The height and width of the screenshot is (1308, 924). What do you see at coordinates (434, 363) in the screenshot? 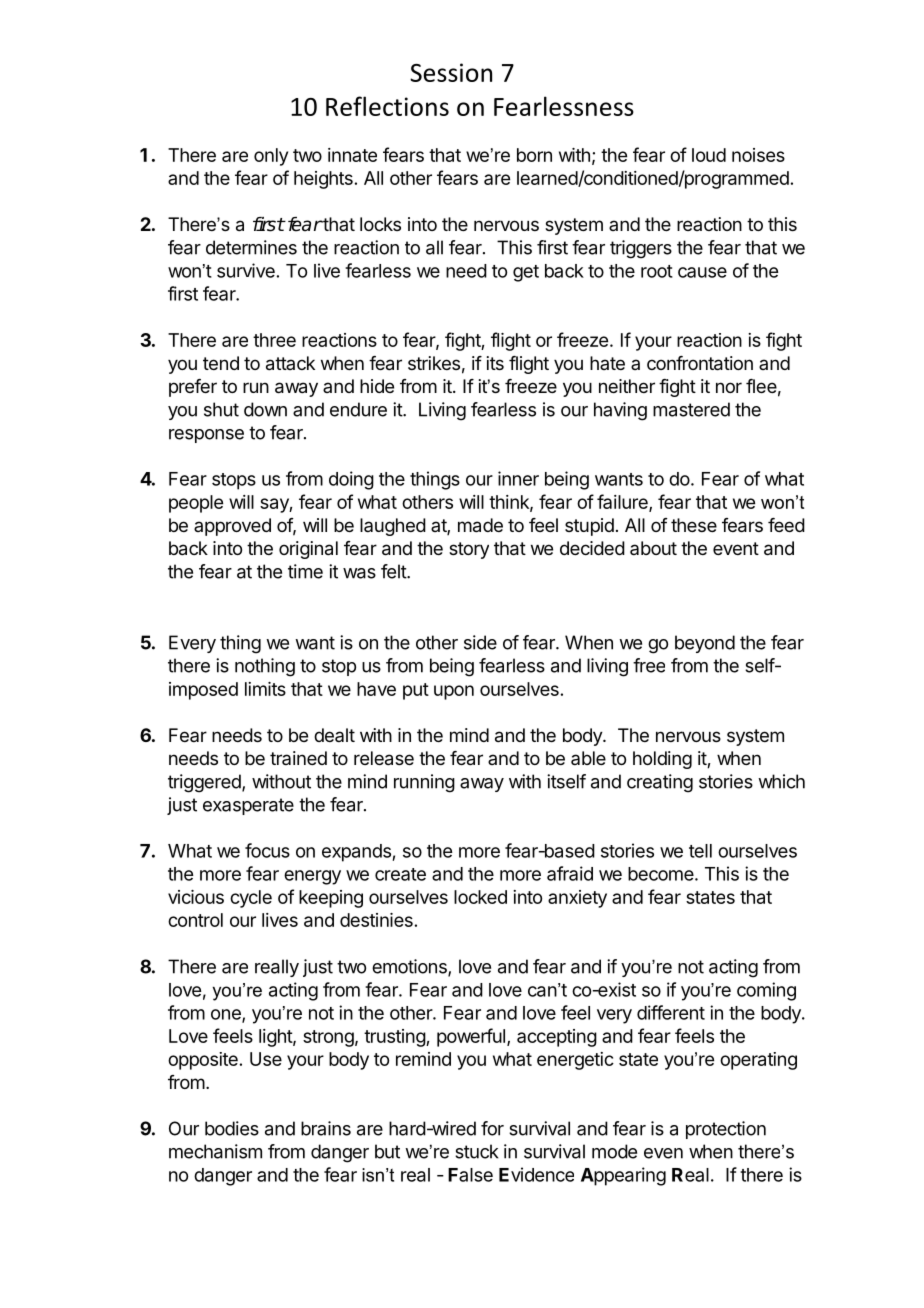
I see `strikes` at bounding box center [434, 363].
